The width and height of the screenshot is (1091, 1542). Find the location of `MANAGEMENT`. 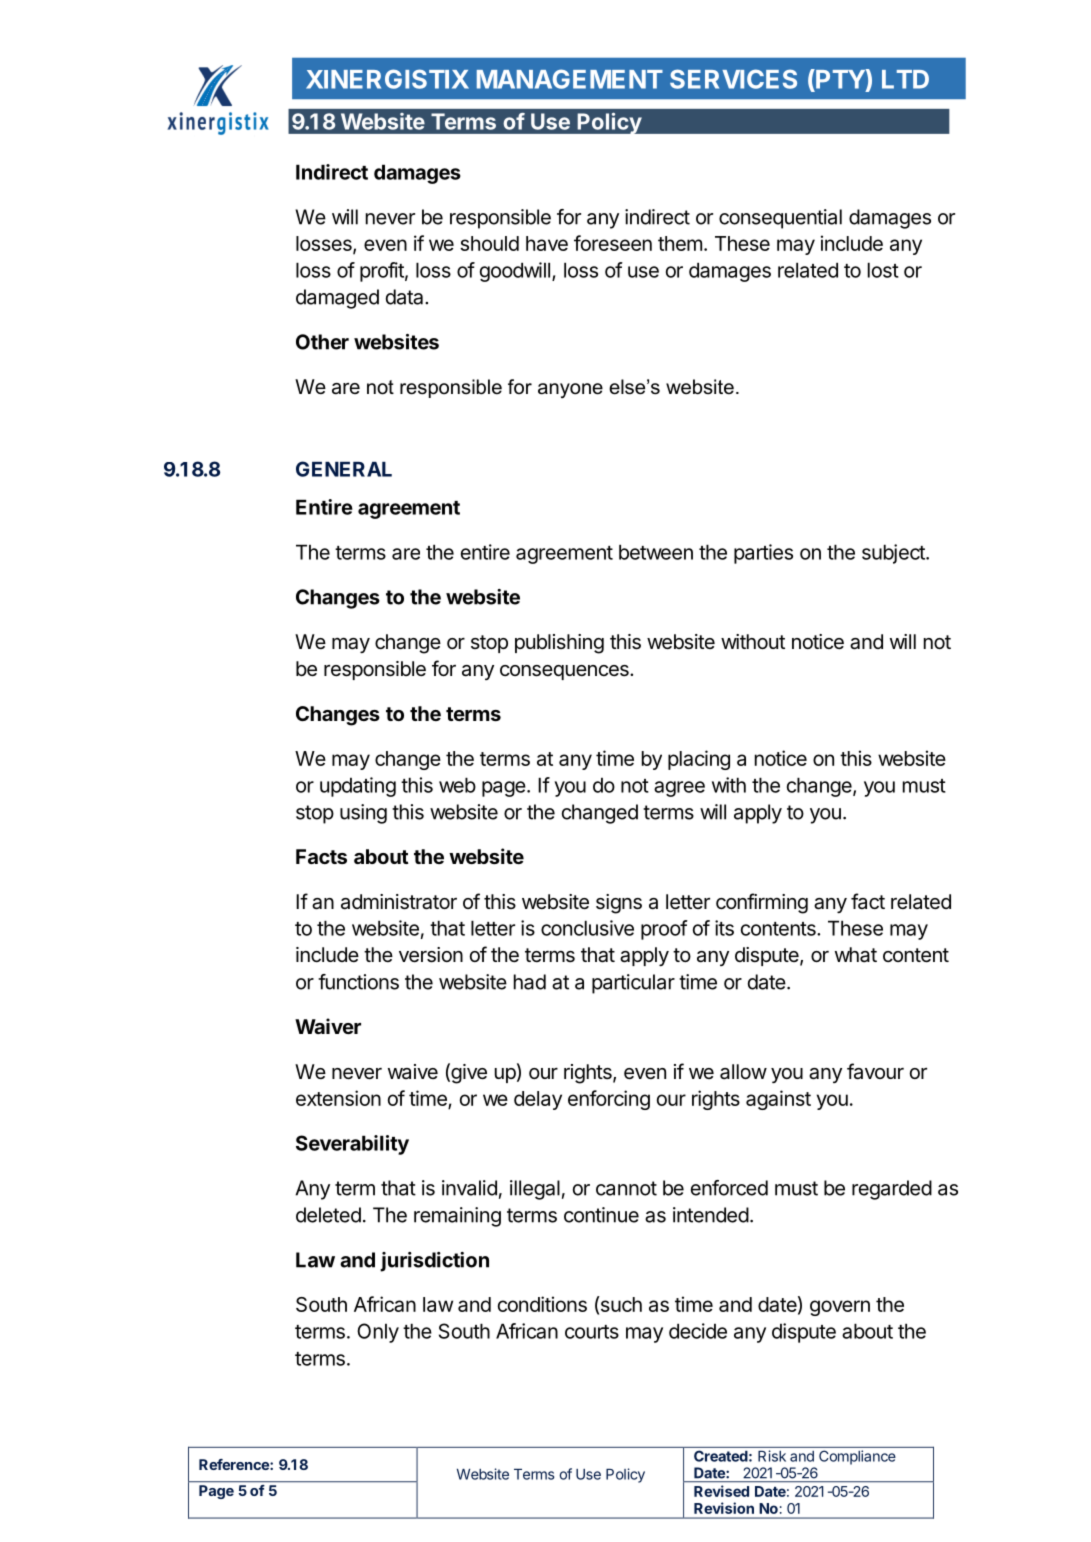

MANAGEMENT is located at coordinates (570, 79).
